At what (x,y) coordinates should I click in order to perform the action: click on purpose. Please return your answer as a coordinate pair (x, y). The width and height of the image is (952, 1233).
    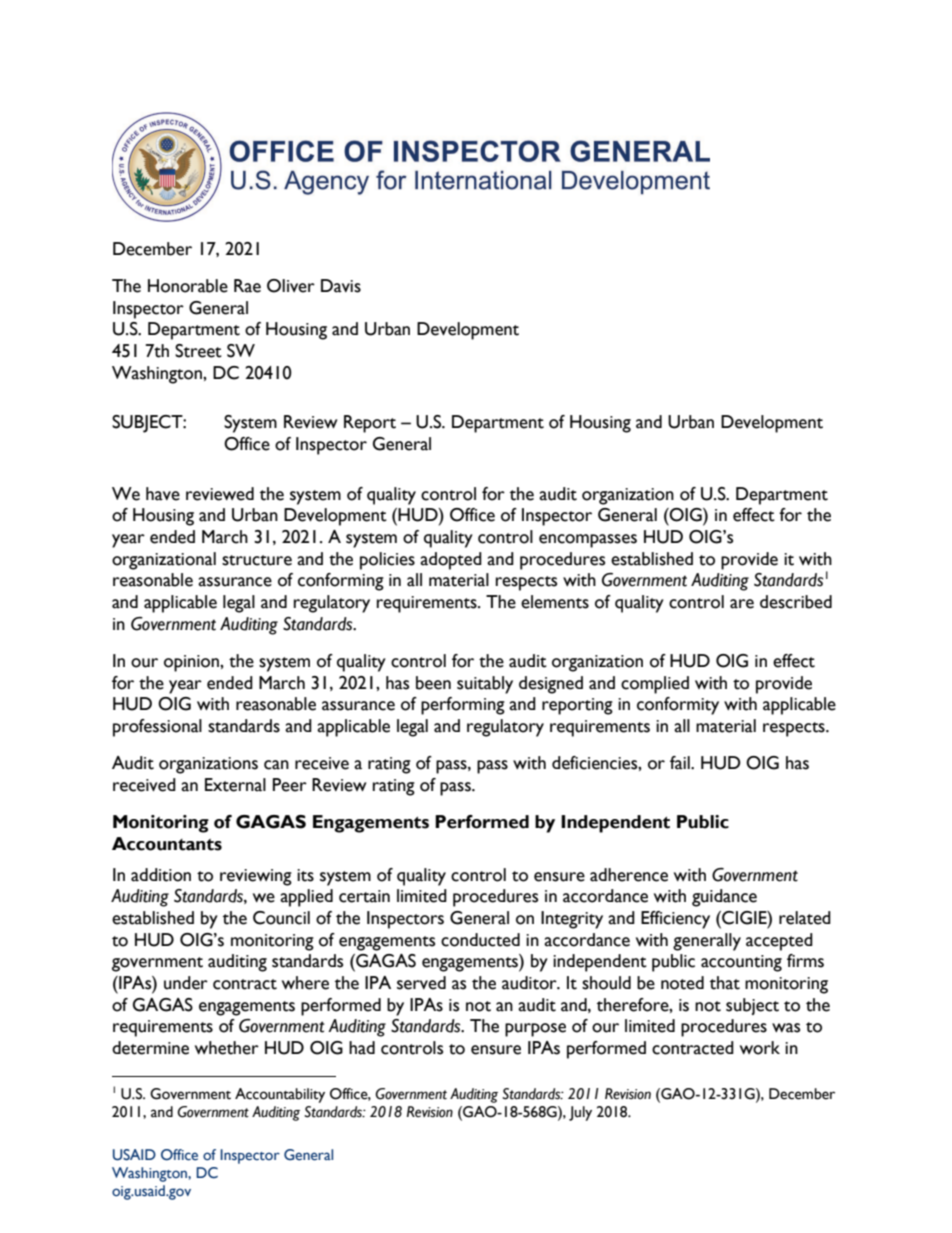
    Looking at the image, I should click on (535, 1030).
